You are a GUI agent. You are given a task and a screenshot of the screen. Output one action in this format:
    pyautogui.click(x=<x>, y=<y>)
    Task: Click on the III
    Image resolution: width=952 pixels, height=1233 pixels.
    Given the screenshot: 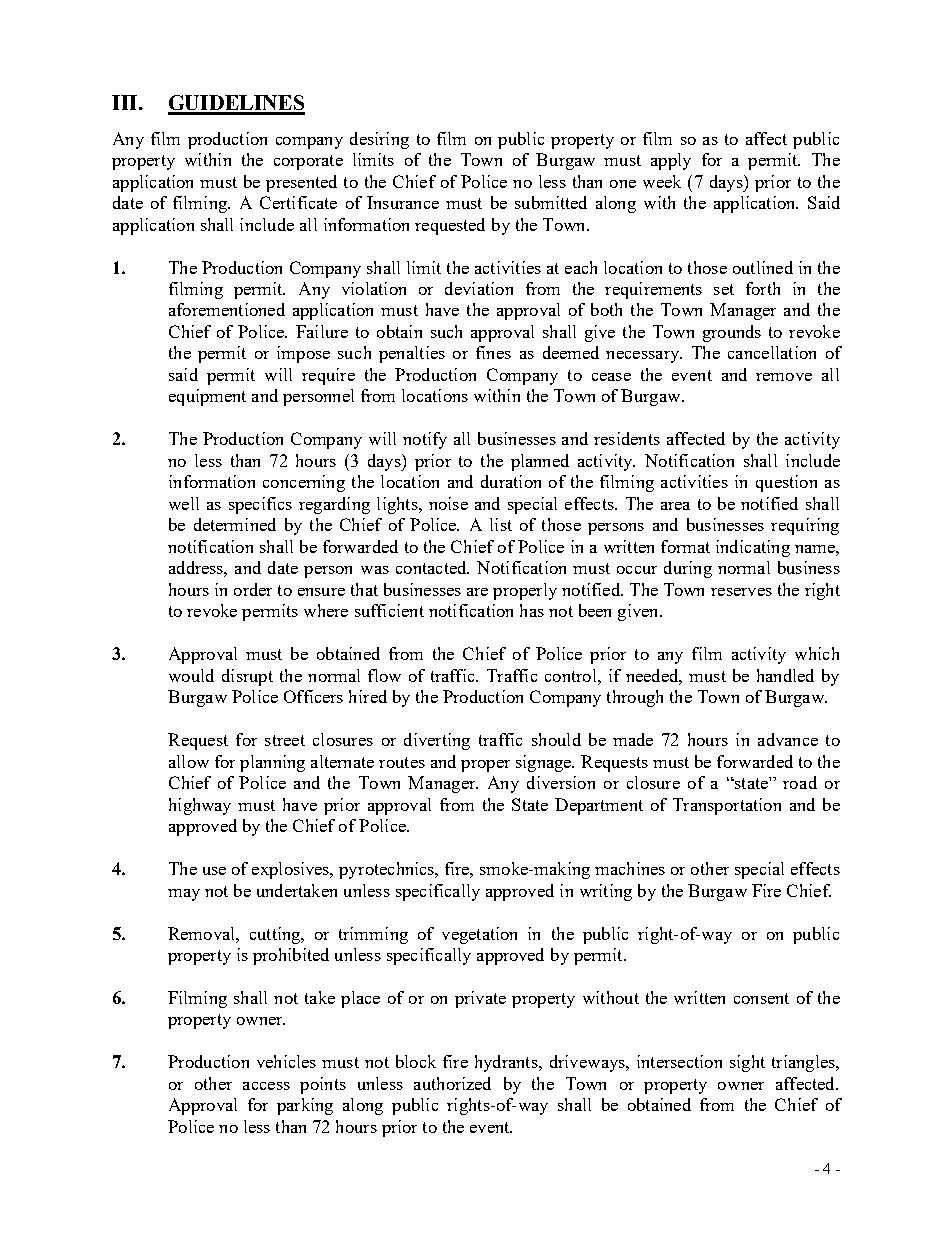 What is the action you would take?
    pyautogui.click(x=124, y=102)
